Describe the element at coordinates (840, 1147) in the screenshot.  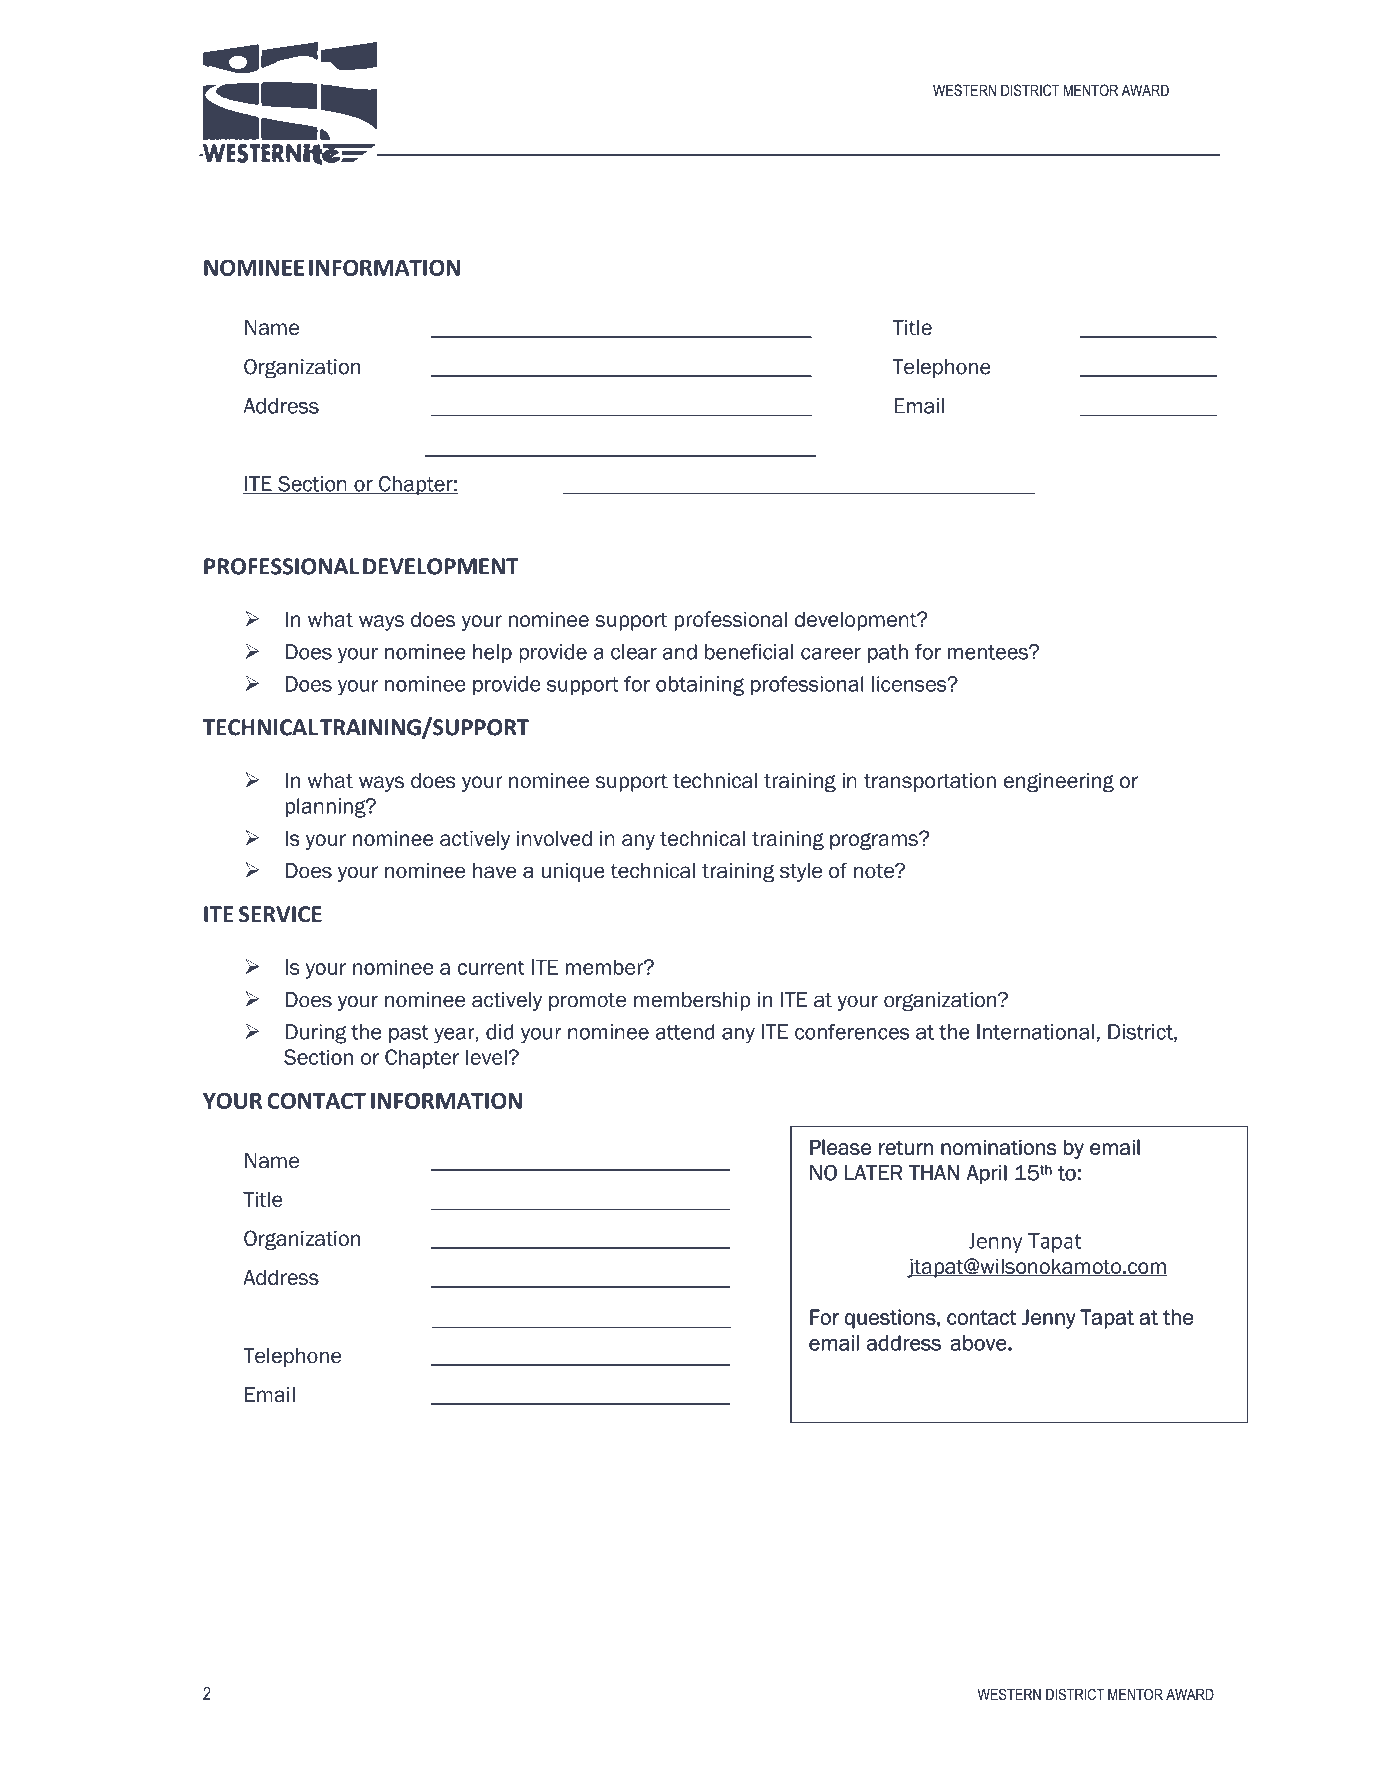
I see `Please` at that location.
